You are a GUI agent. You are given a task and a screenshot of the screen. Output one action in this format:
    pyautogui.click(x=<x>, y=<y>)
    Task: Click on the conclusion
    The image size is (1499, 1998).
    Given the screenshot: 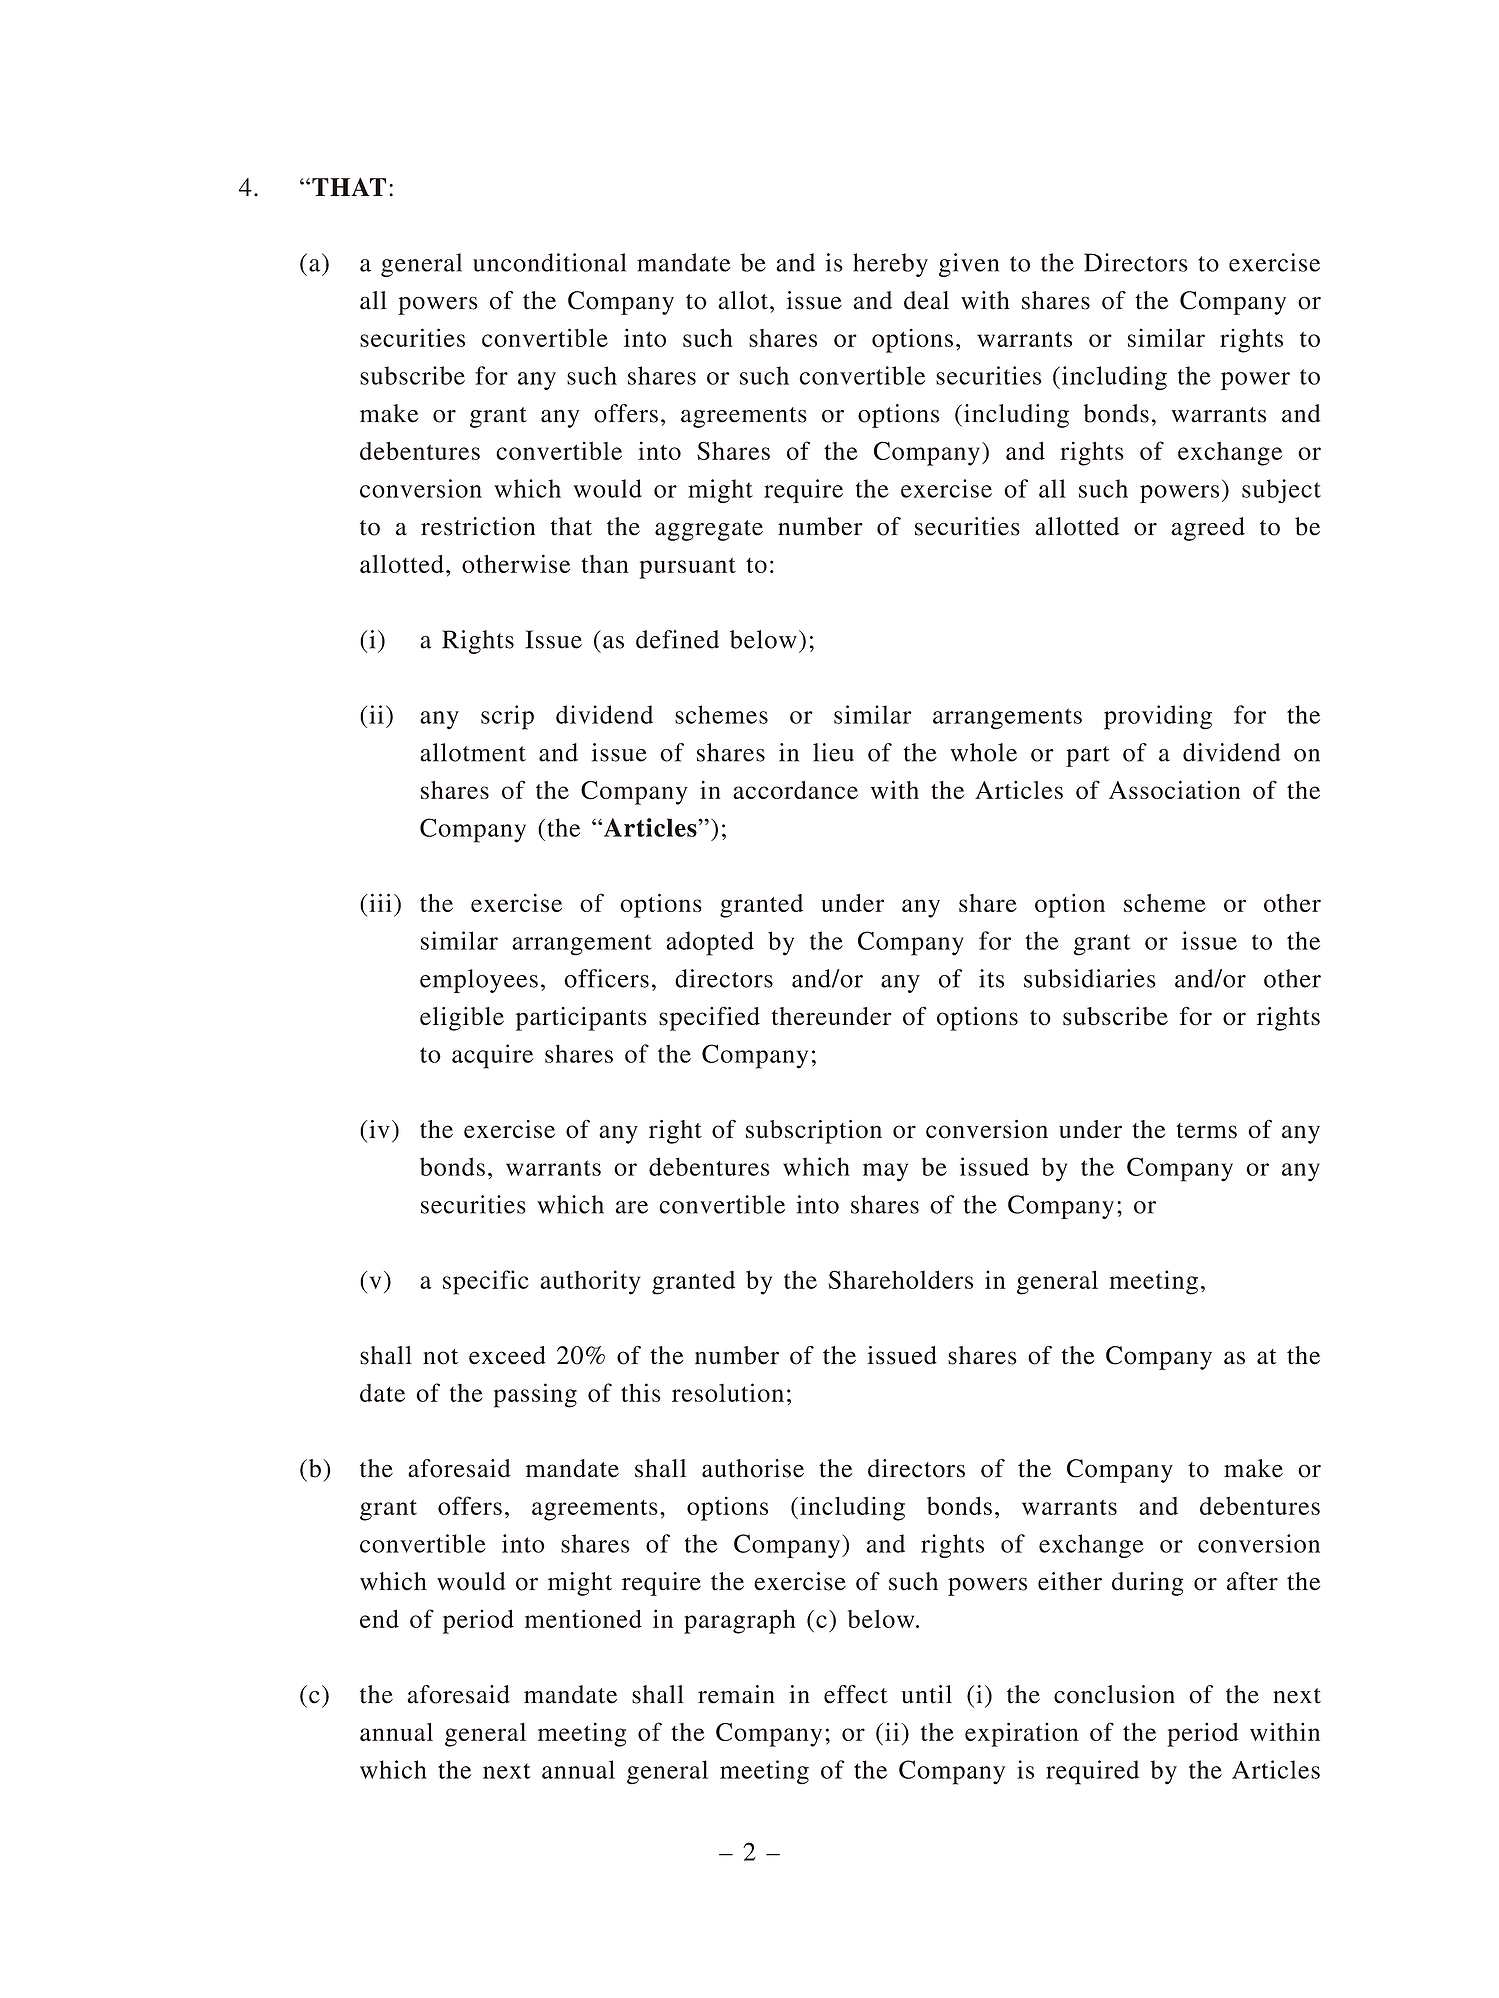 What is the action you would take?
    pyautogui.click(x=1114, y=1694)
